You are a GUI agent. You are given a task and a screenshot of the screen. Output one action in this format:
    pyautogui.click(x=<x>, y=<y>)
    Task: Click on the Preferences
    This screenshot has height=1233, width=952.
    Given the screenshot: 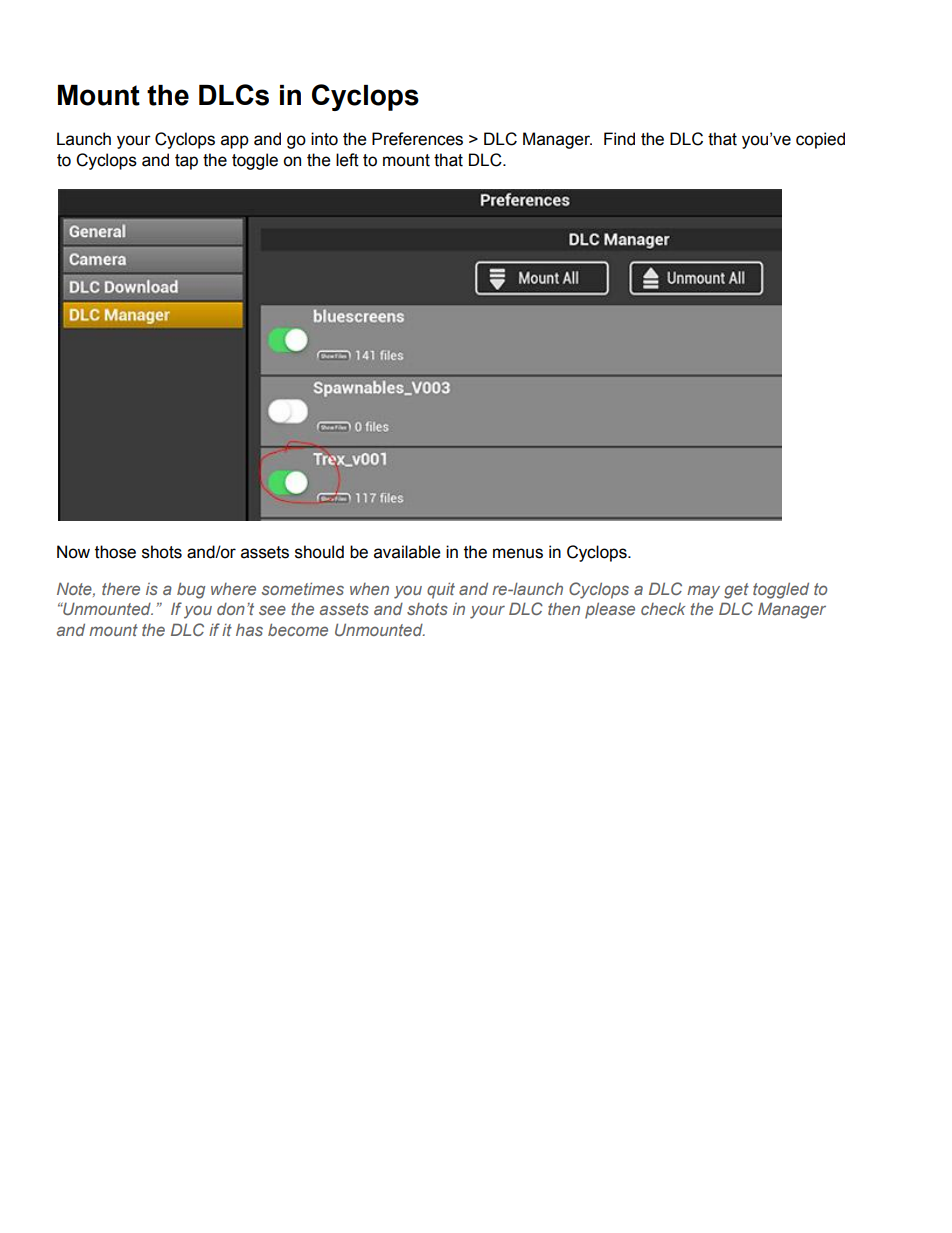 What is the action you would take?
    pyautogui.click(x=417, y=139)
